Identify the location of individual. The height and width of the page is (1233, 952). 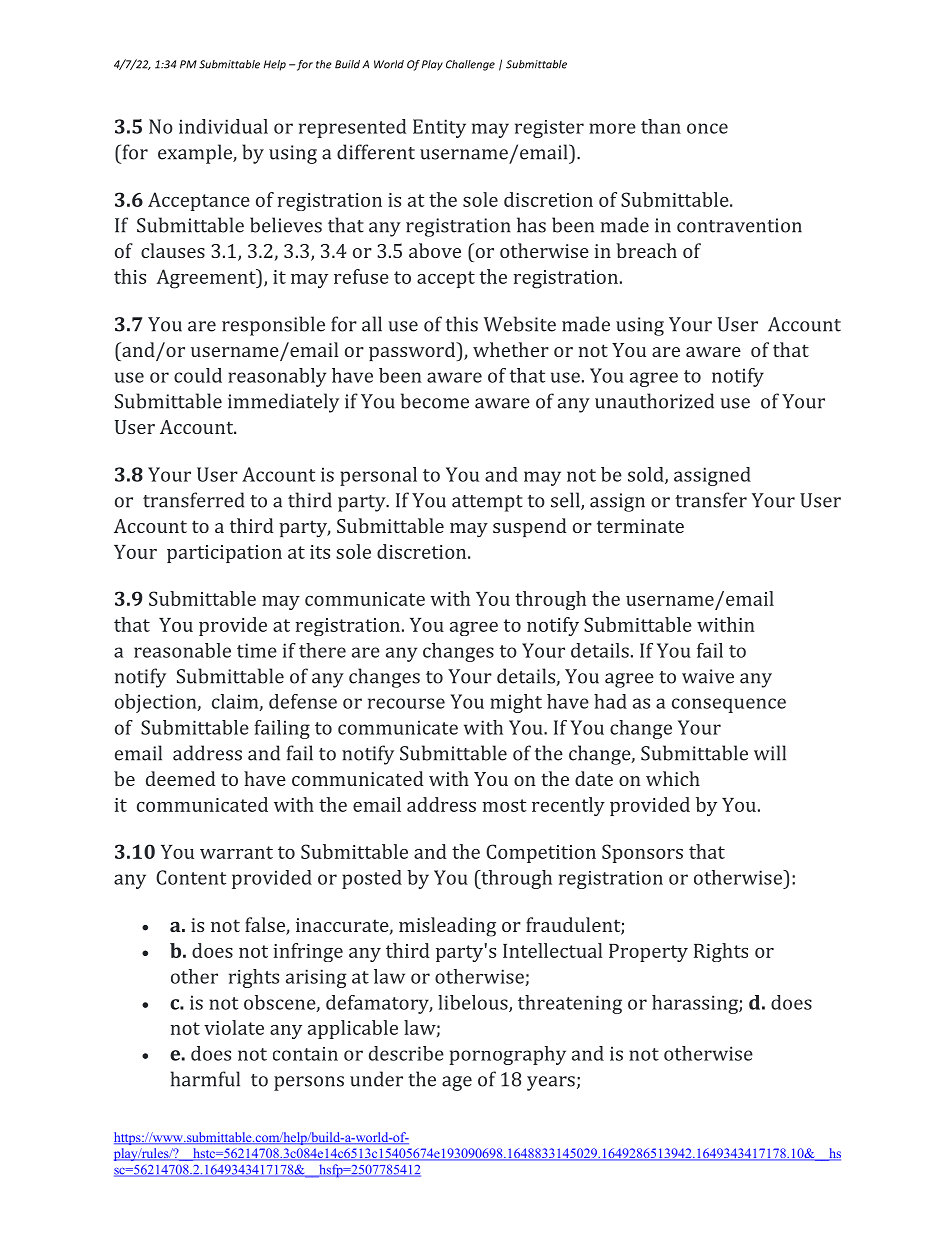
(223, 126).
